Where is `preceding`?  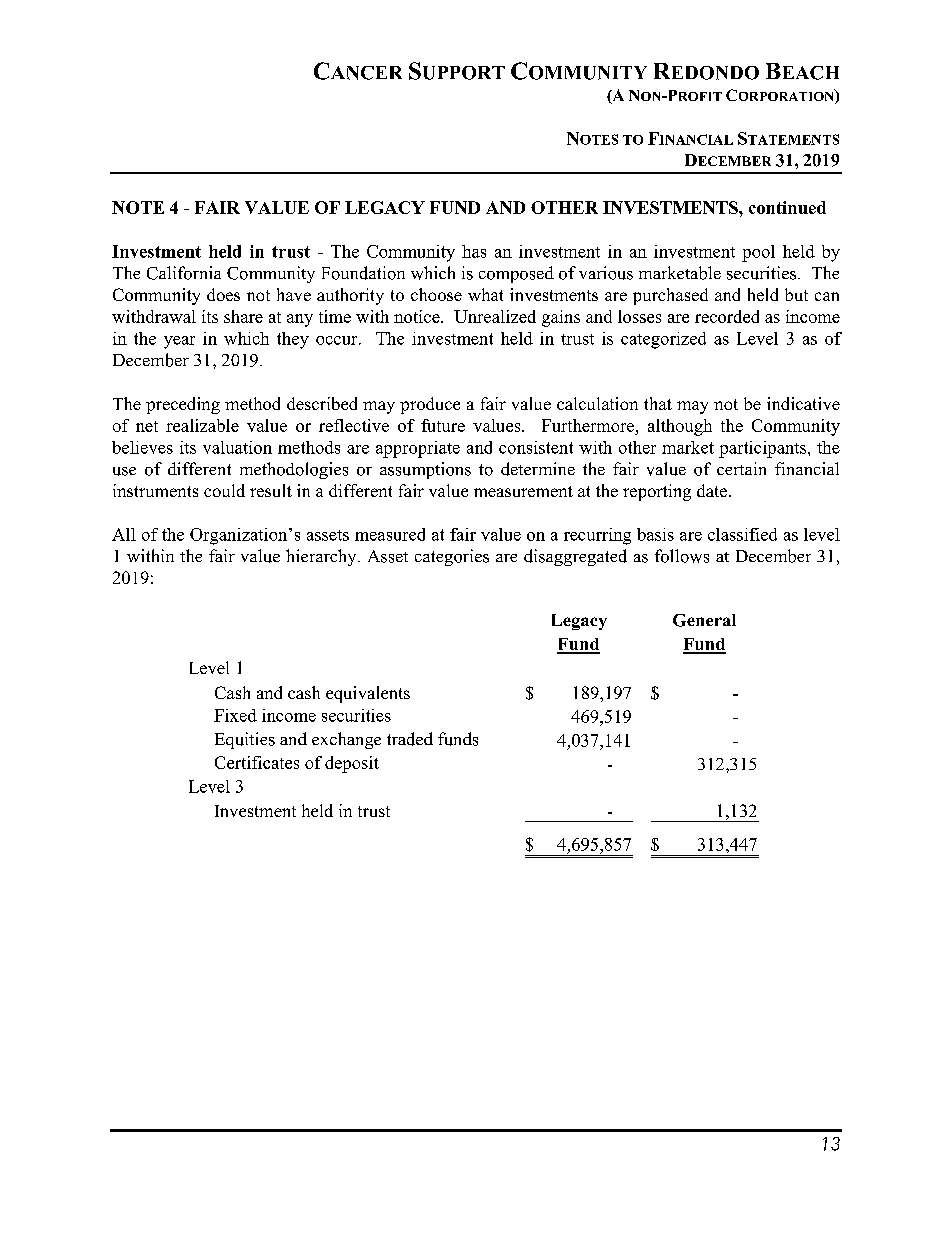
preceding is located at coordinates (183, 405).
